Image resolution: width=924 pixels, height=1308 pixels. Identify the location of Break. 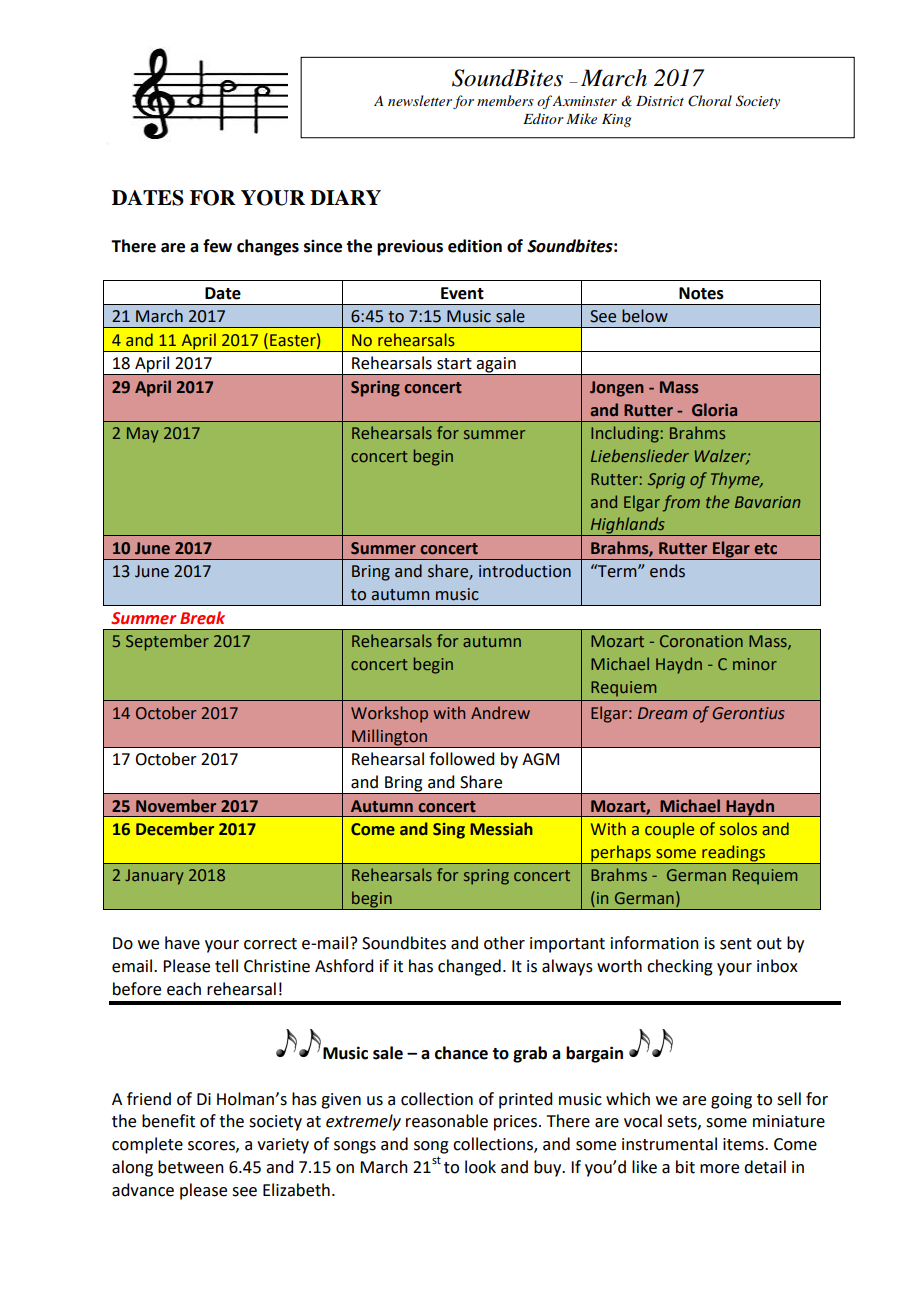
(202, 618).
